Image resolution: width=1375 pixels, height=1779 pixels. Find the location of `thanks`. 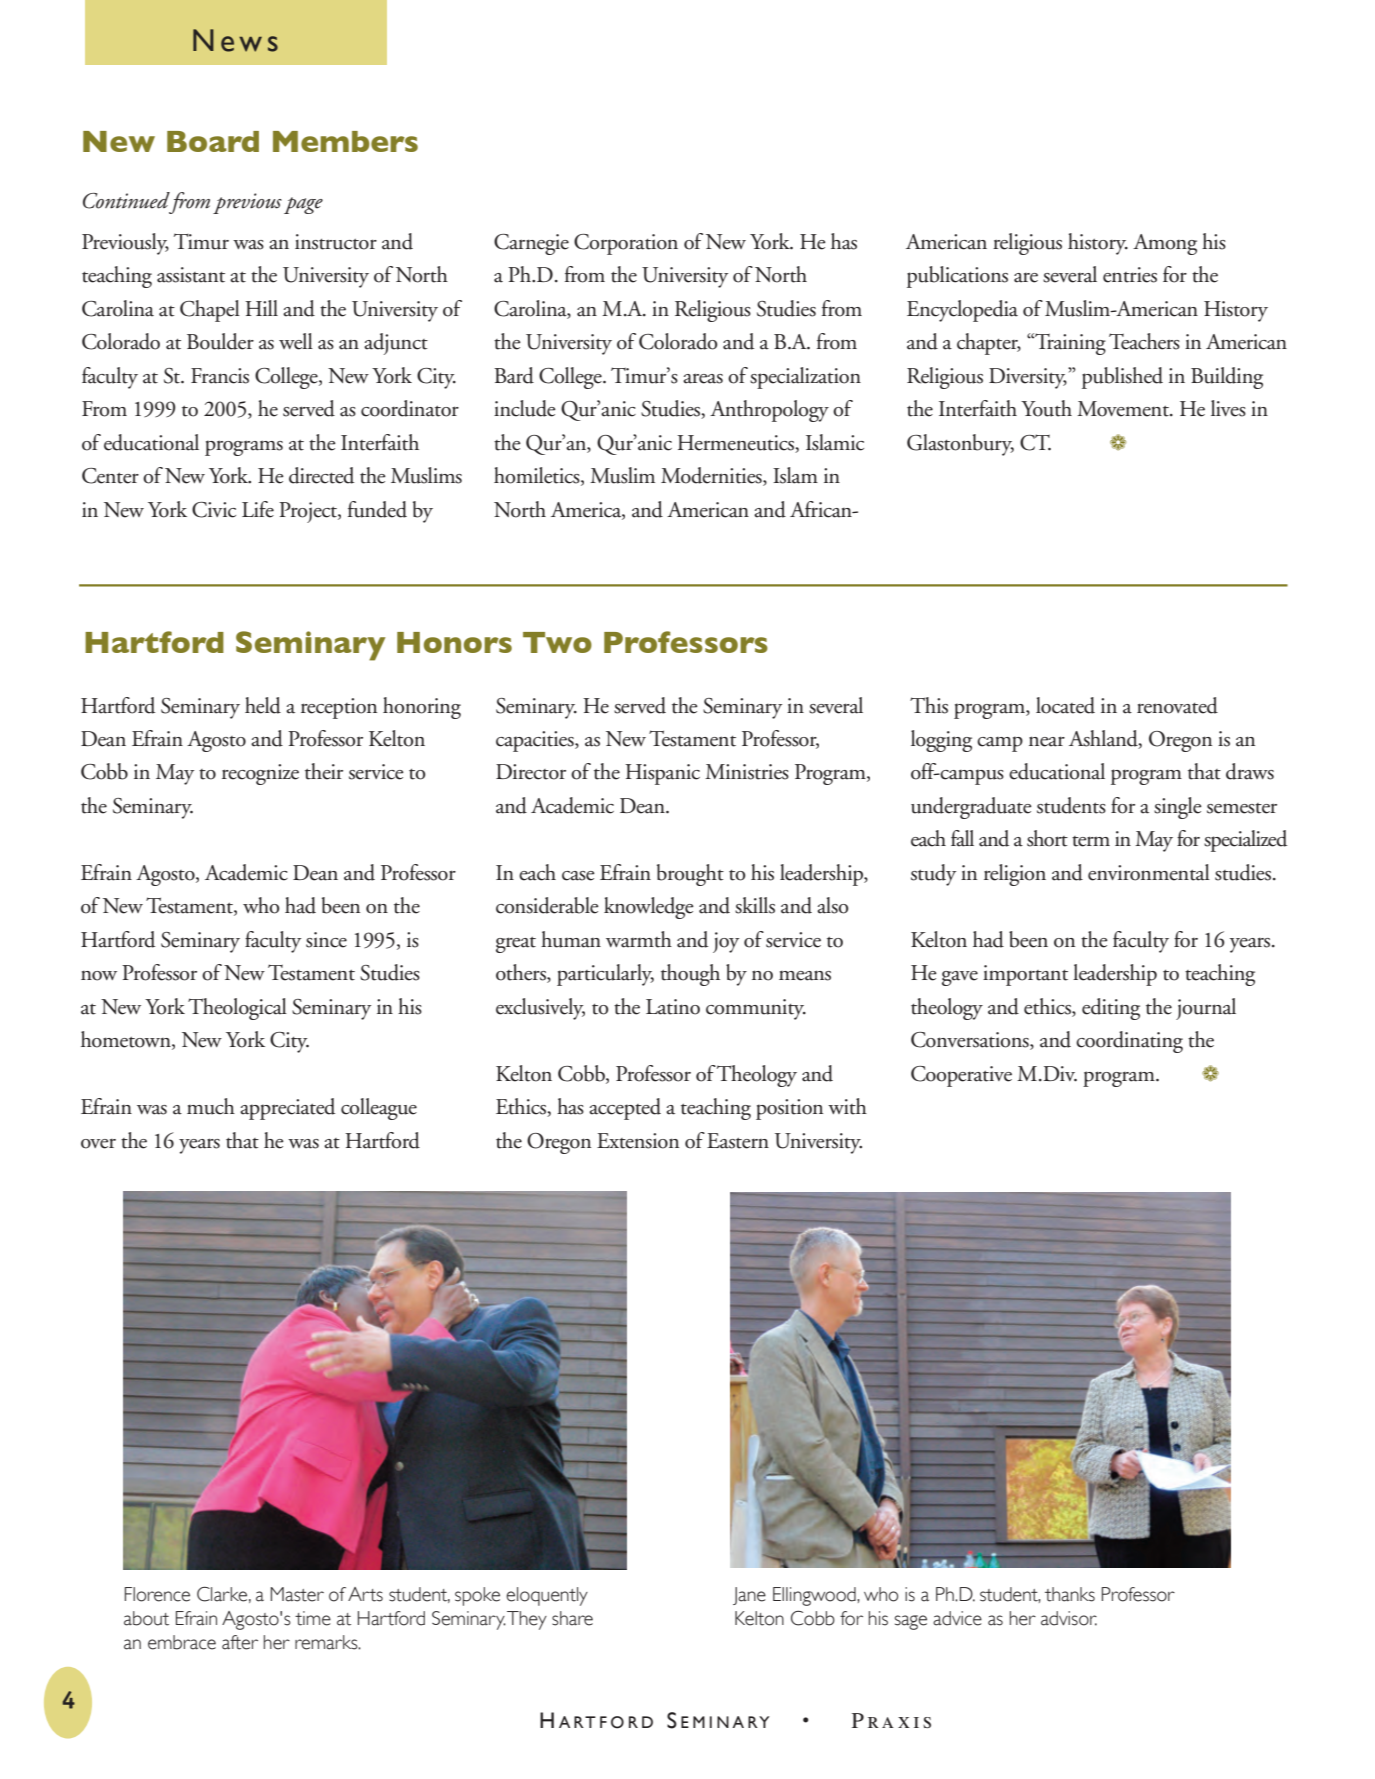

thanks is located at coordinates (1070, 1594).
